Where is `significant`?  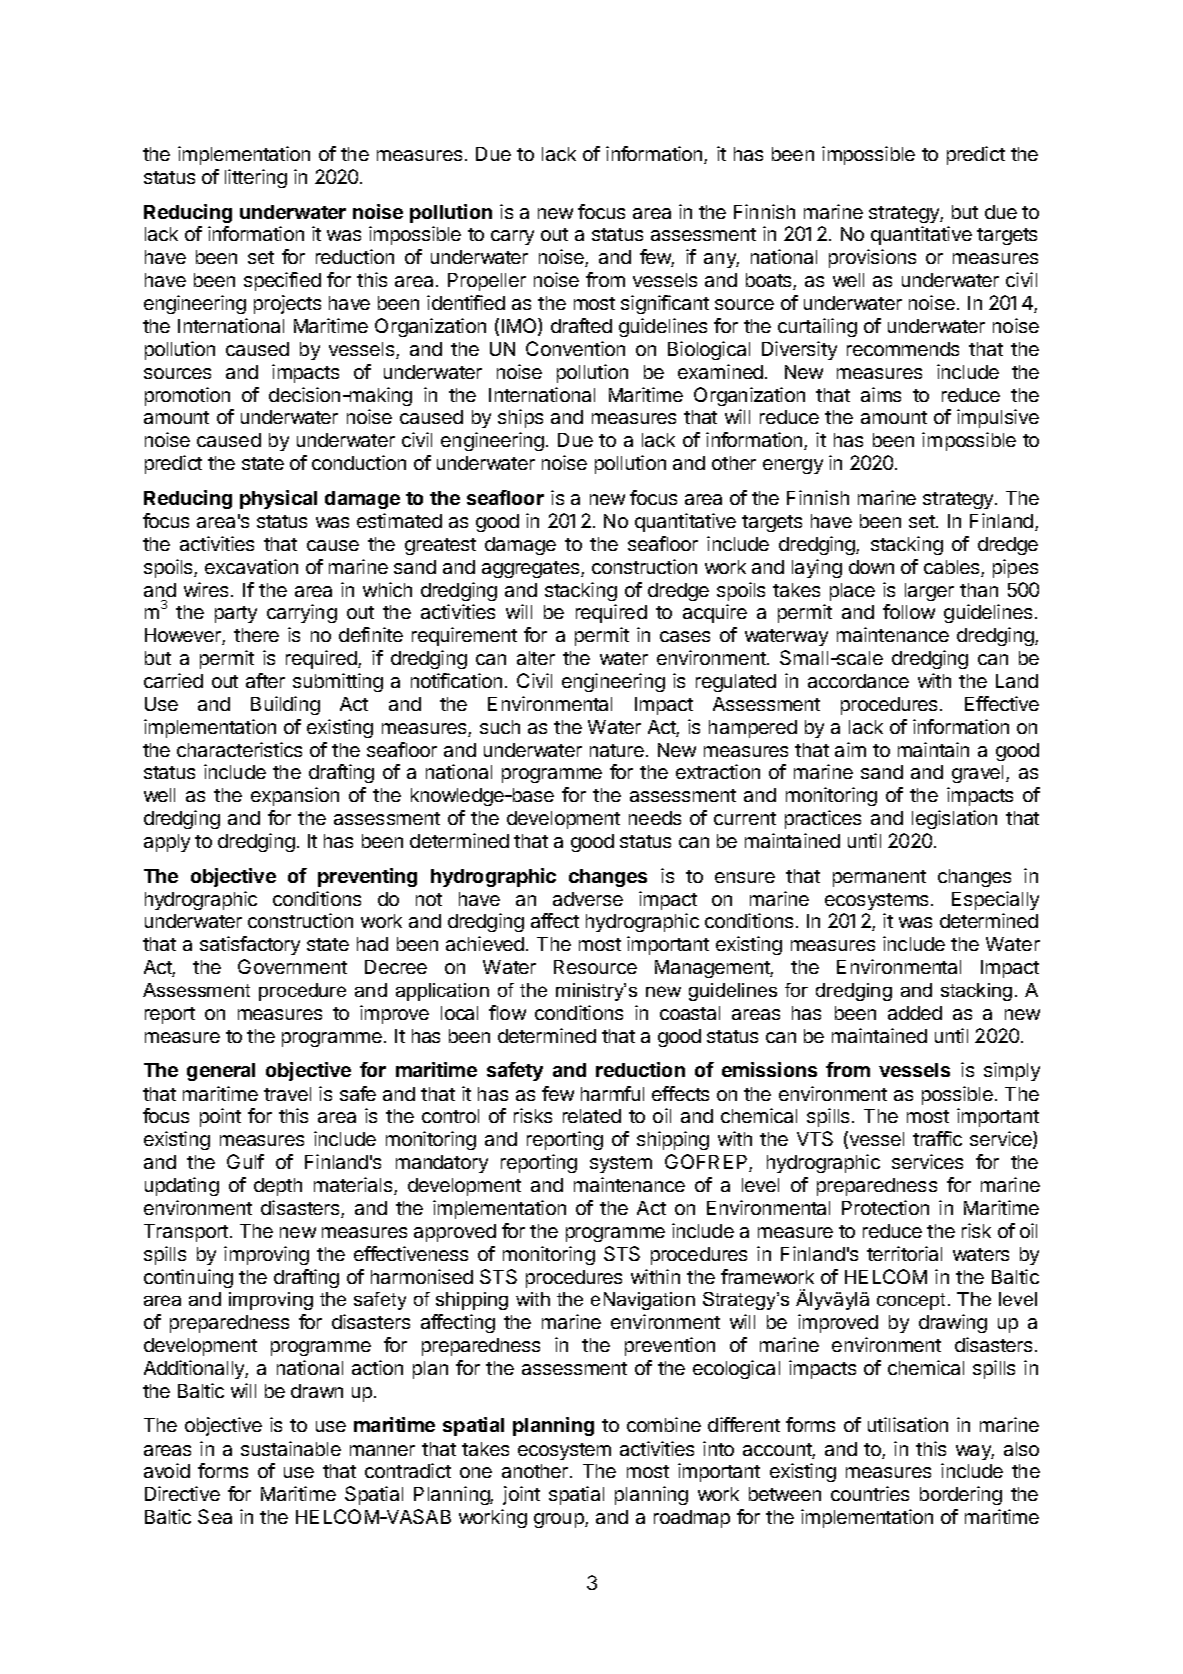
significant is located at coordinates (665, 304).
